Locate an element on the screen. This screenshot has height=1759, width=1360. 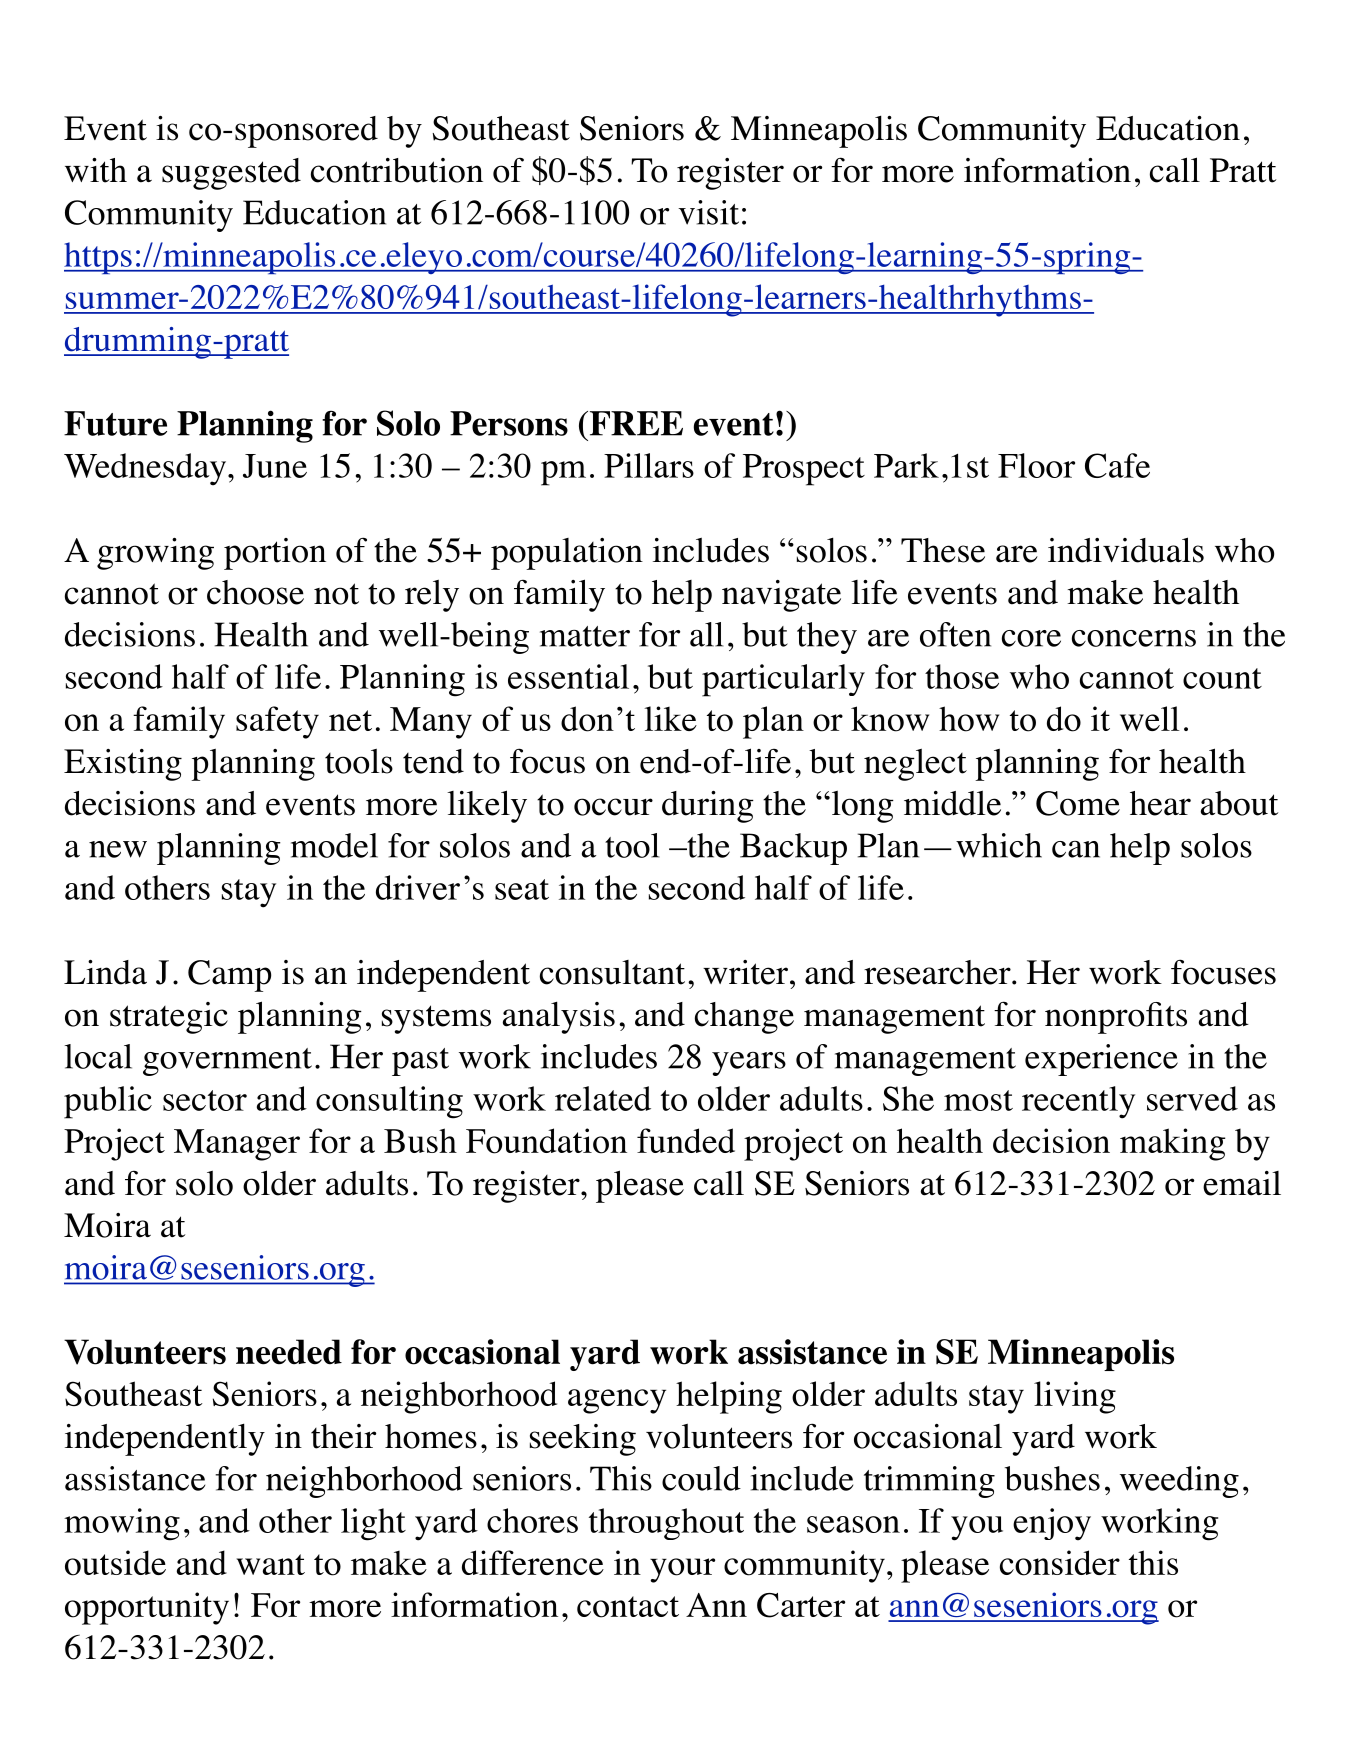
suggested is located at coordinates (231, 174).
